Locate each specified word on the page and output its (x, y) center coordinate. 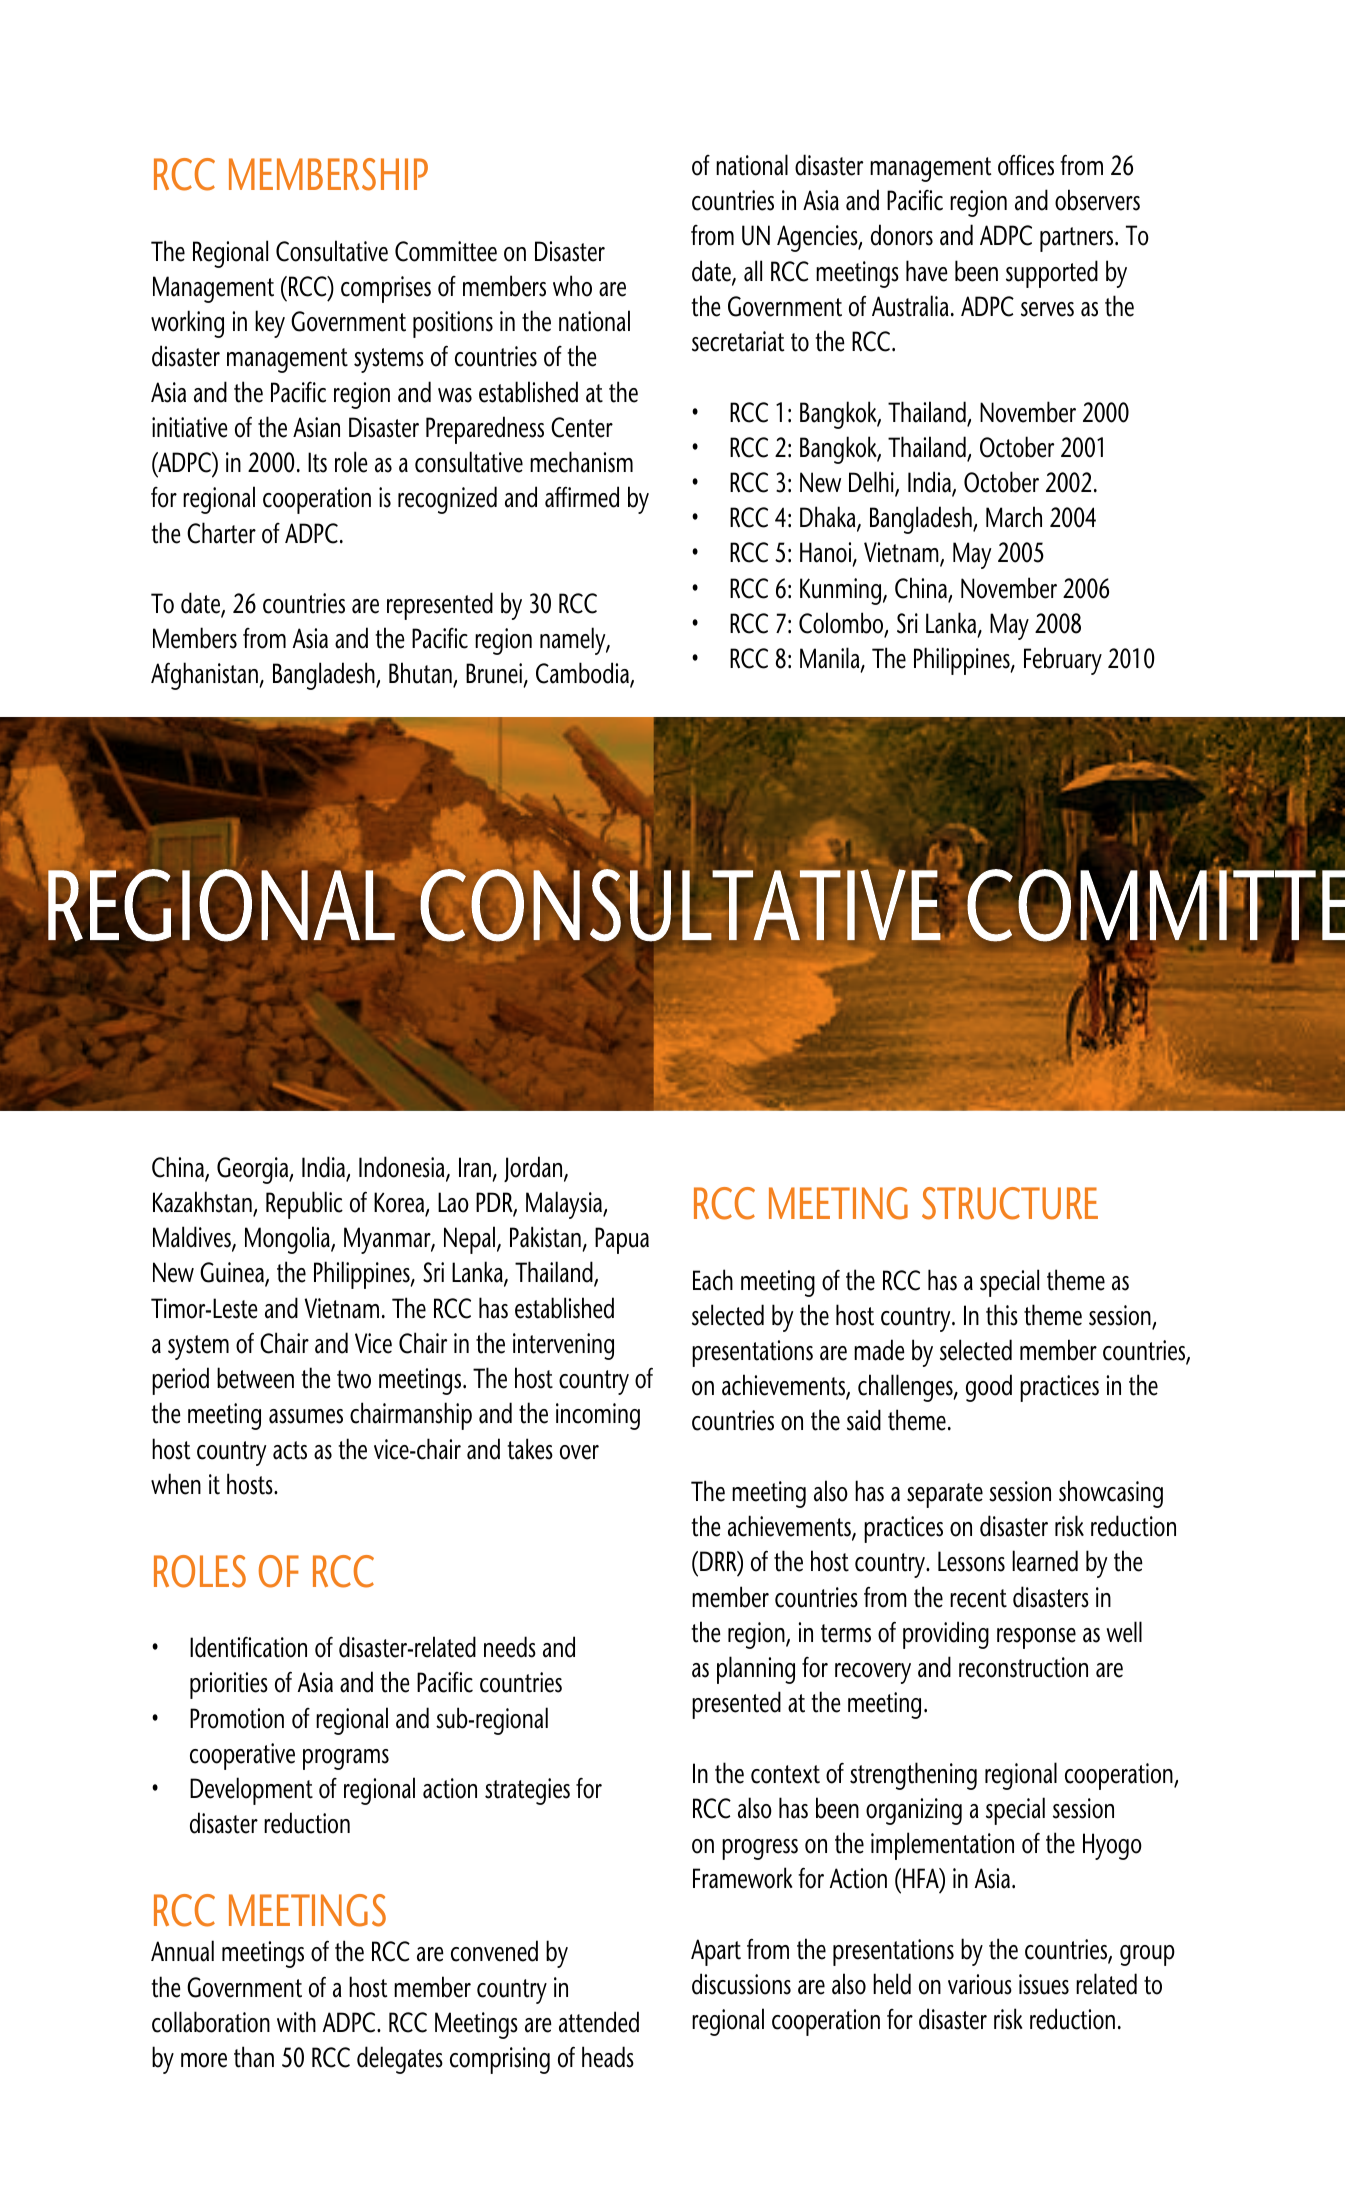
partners (1078, 239)
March (1014, 517)
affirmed (582, 497)
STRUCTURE (1010, 1203)
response (1036, 1638)
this (1002, 1315)
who (572, 286)
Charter (221, 533)
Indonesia (403, 1168)
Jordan (534, 1169)
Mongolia (288, 1240)
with (296, 2022)
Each (713, 1280)
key (270, 324)
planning (756, 1670)
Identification (248, 1647)
